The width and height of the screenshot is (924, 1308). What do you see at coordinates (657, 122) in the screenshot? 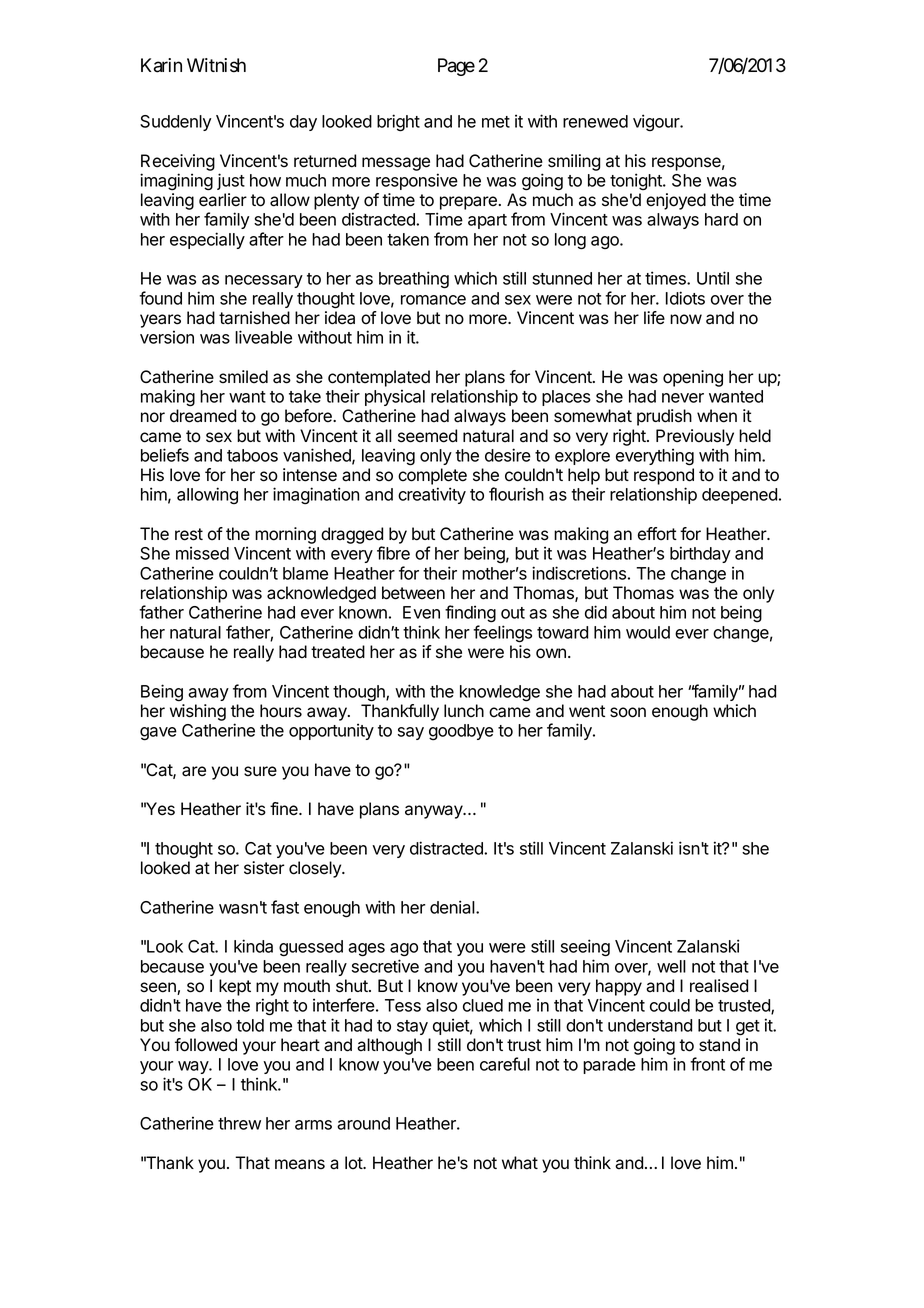
I see `vigour` at bounding box center [657, 122].
